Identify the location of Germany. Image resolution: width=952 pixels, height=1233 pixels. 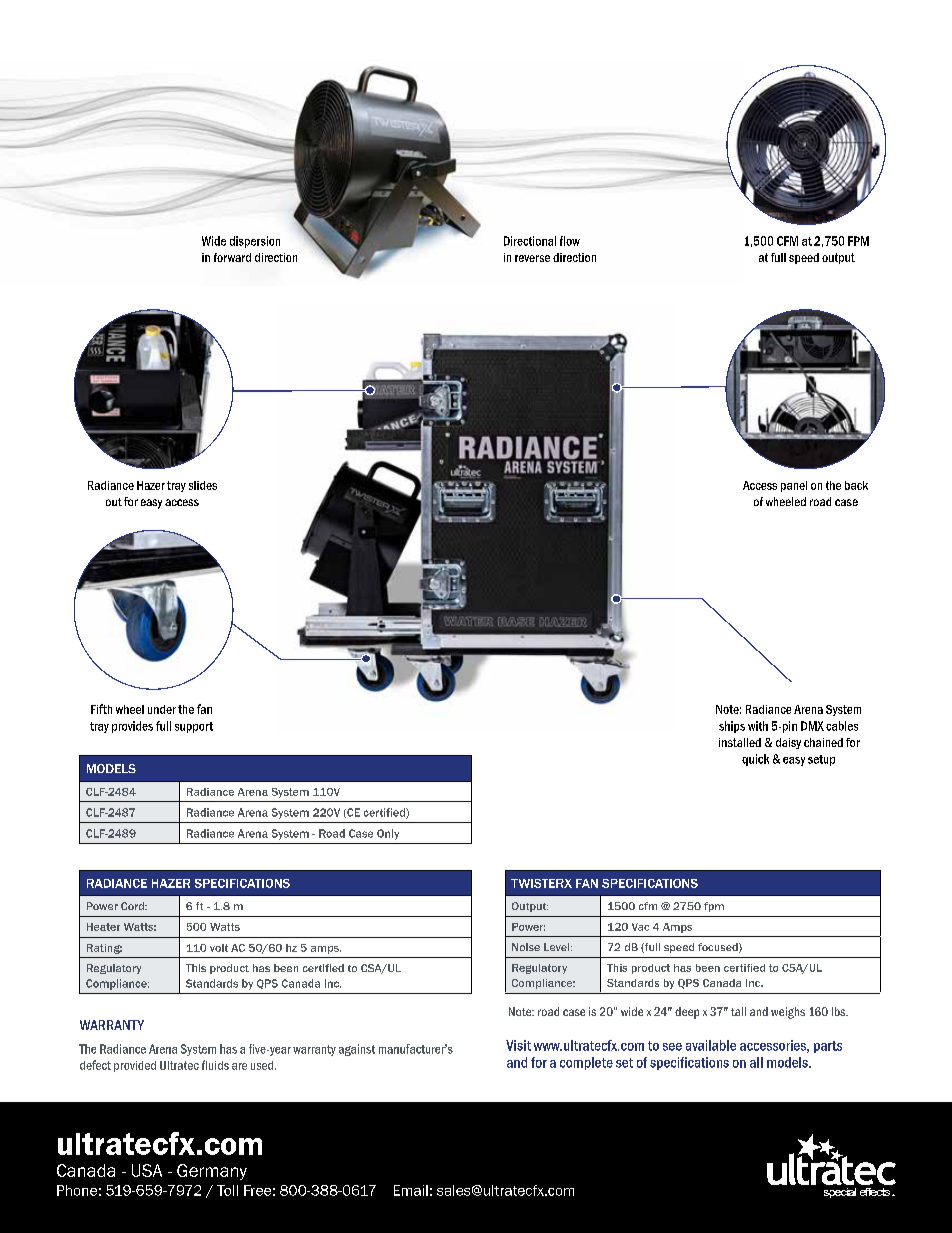
(212, 1172).
